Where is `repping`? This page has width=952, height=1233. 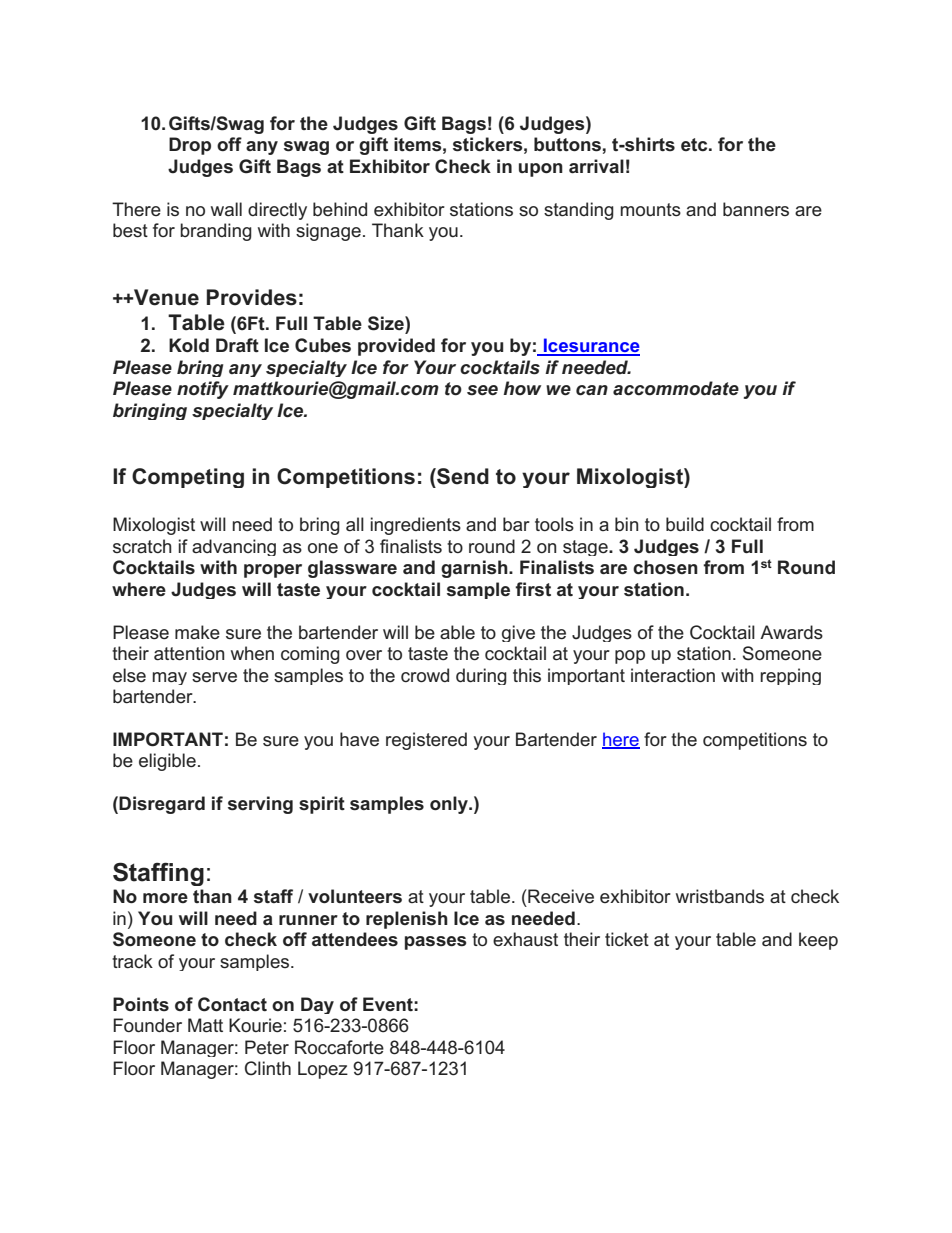
repping is located at coordinates (790, 676).
